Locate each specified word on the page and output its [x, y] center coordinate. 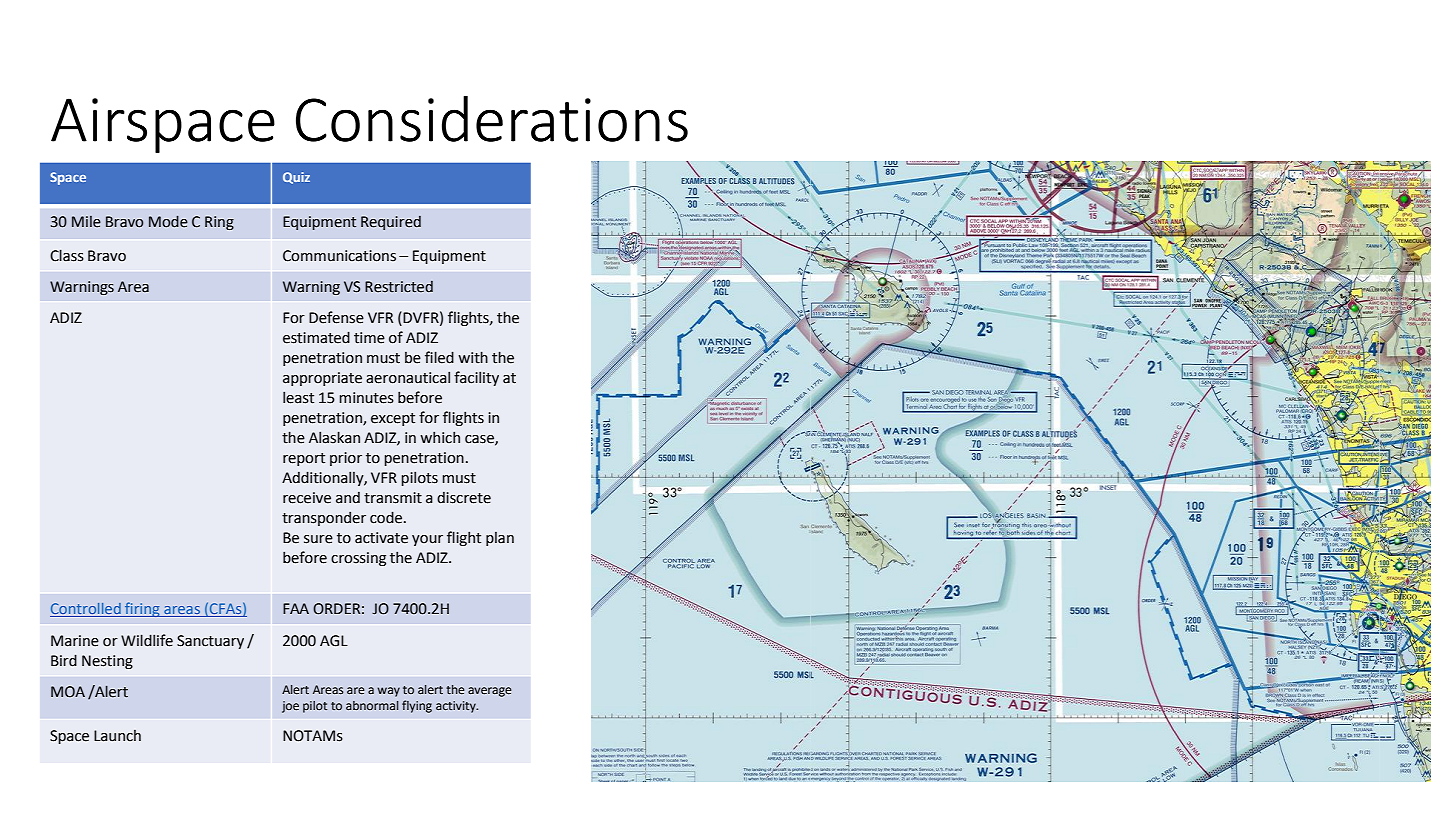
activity [457, 707]
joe [290, 707]
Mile [86, 222]
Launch [117, 736]
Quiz [296, 178]
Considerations [492, 119]
